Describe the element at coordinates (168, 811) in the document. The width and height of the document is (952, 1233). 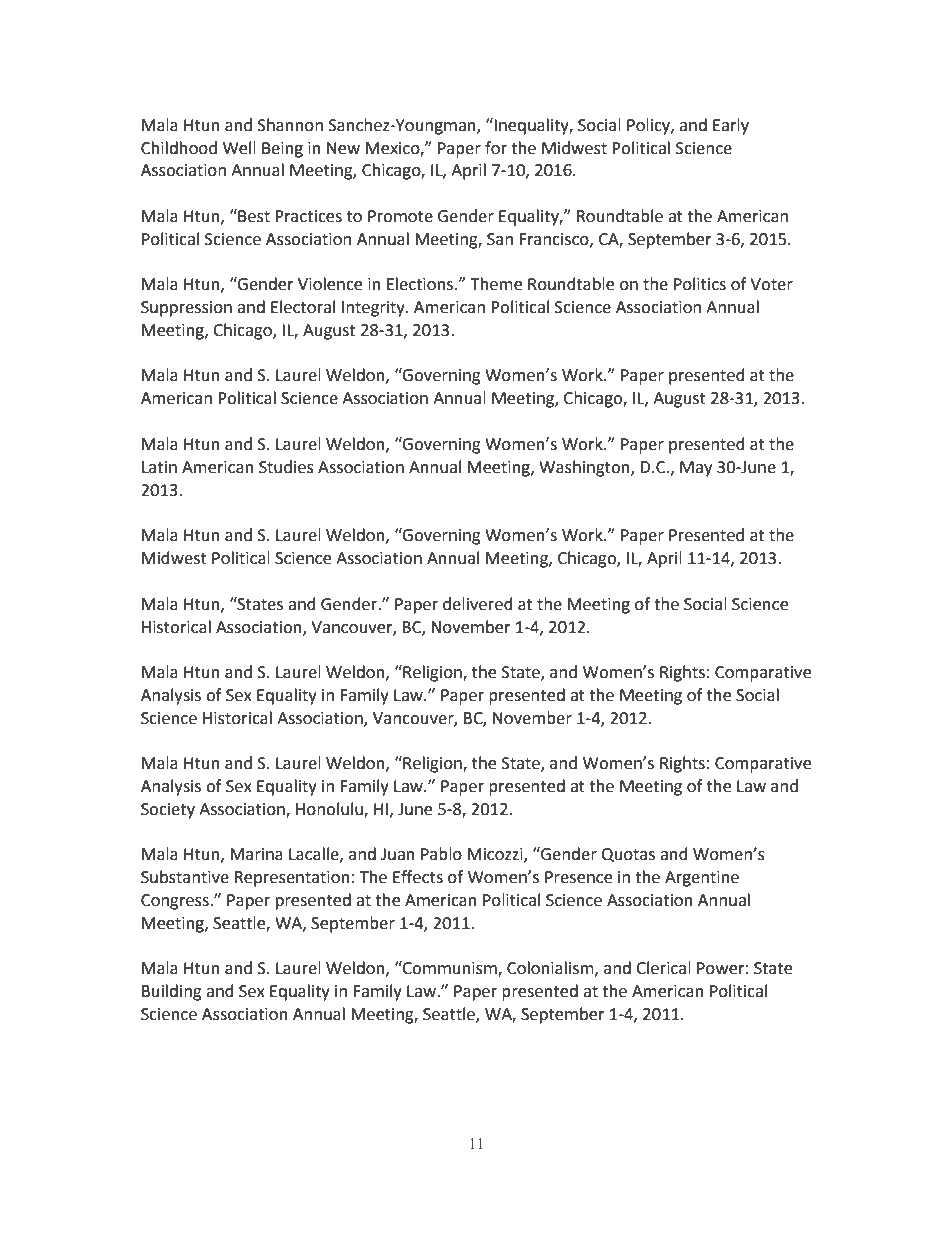
I see `Society` at that location.
